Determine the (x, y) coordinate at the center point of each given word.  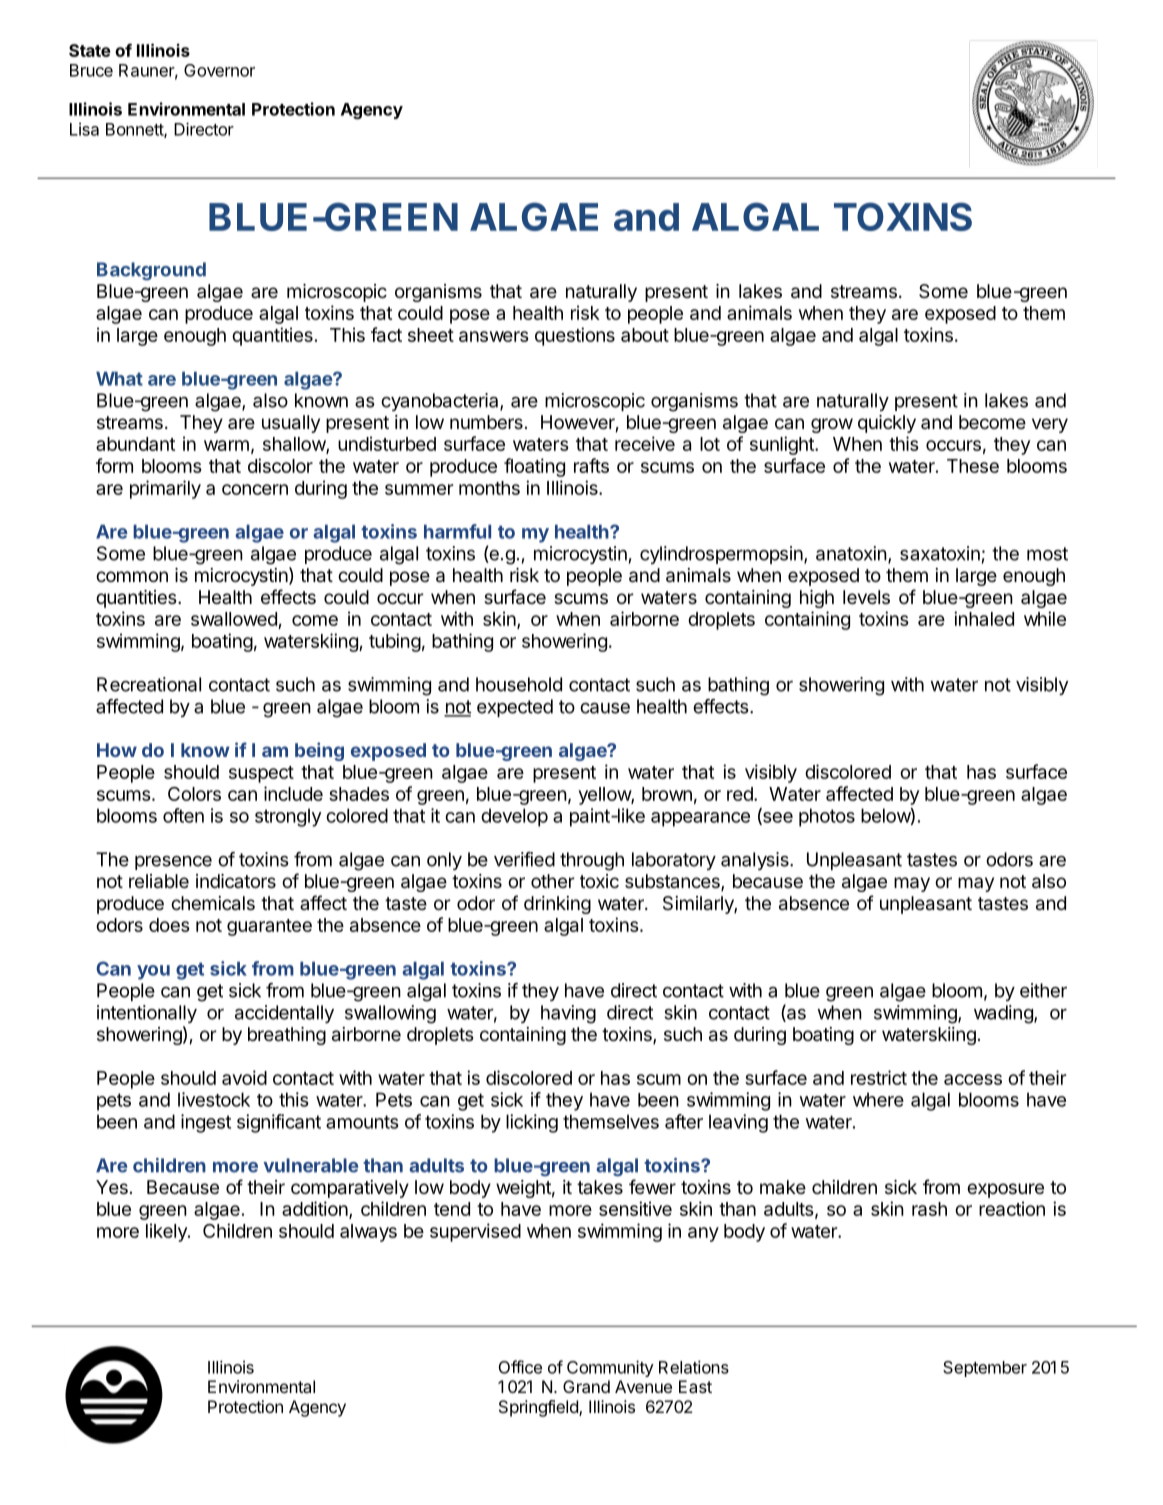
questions (575, 336)
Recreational (149, 684)
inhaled (984, 618)
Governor (219, 70)
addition (316, 1210)
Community (610, 1368)
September (985, 1369)
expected (515, 708)
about (645, 335)
